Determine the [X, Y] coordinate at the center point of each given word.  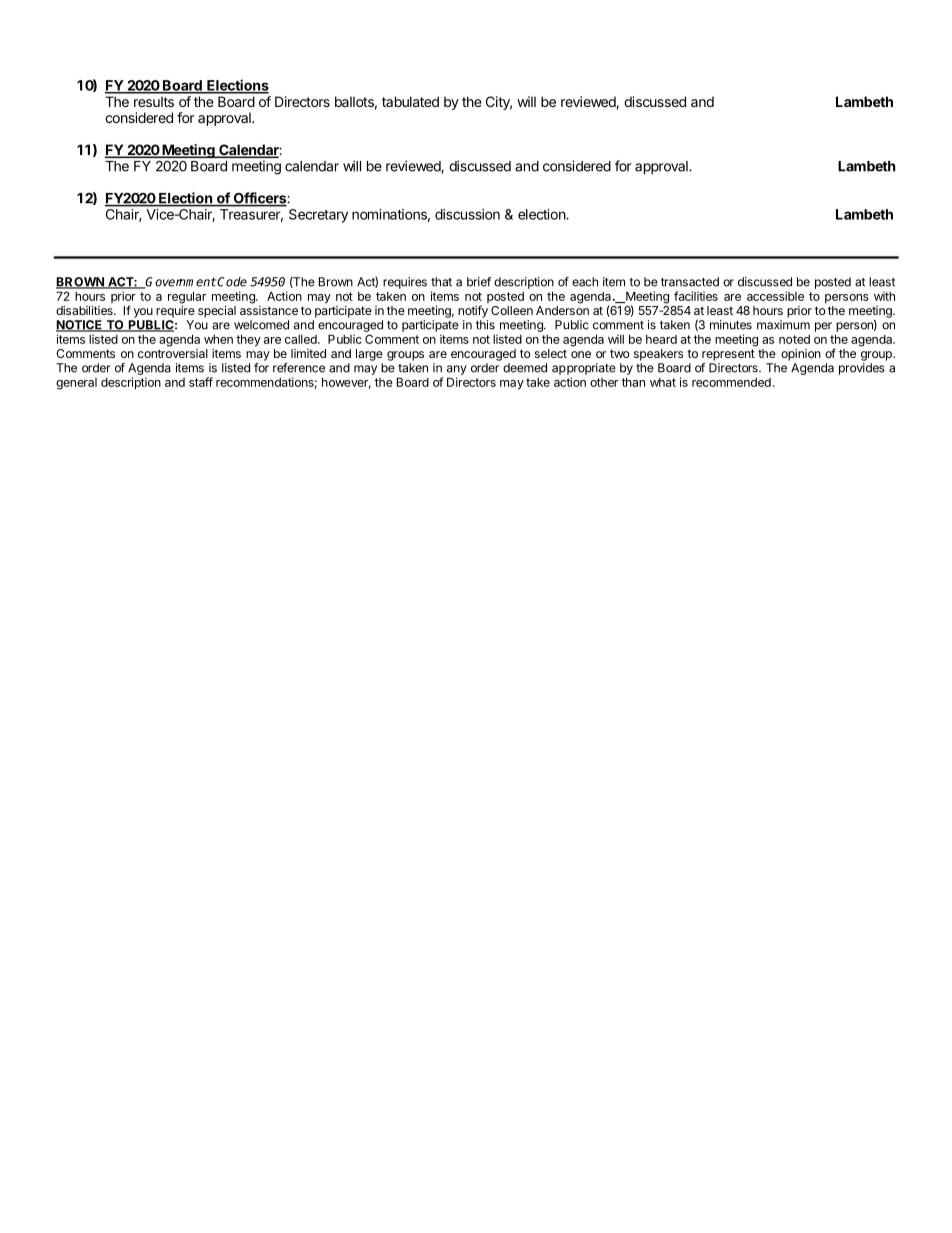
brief [479, 282]
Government [180, 283]
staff [201, 382]
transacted [690, 282]
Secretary [318, 216]
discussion [467, 214]
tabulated [410, 101]
